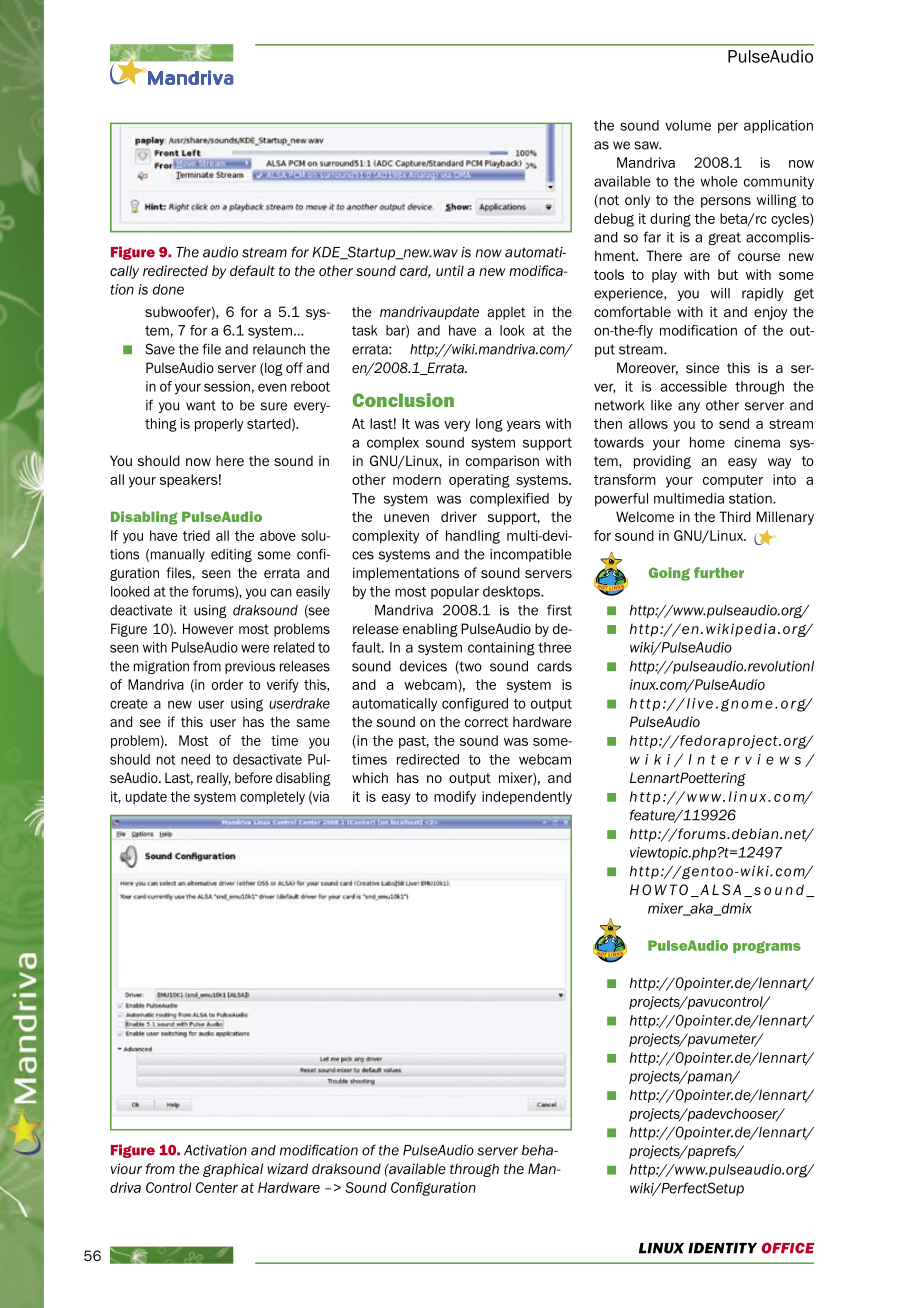  Describe the element at coordinates (788, 1248) in the screenshot. I see `OFFICE` at that location.
